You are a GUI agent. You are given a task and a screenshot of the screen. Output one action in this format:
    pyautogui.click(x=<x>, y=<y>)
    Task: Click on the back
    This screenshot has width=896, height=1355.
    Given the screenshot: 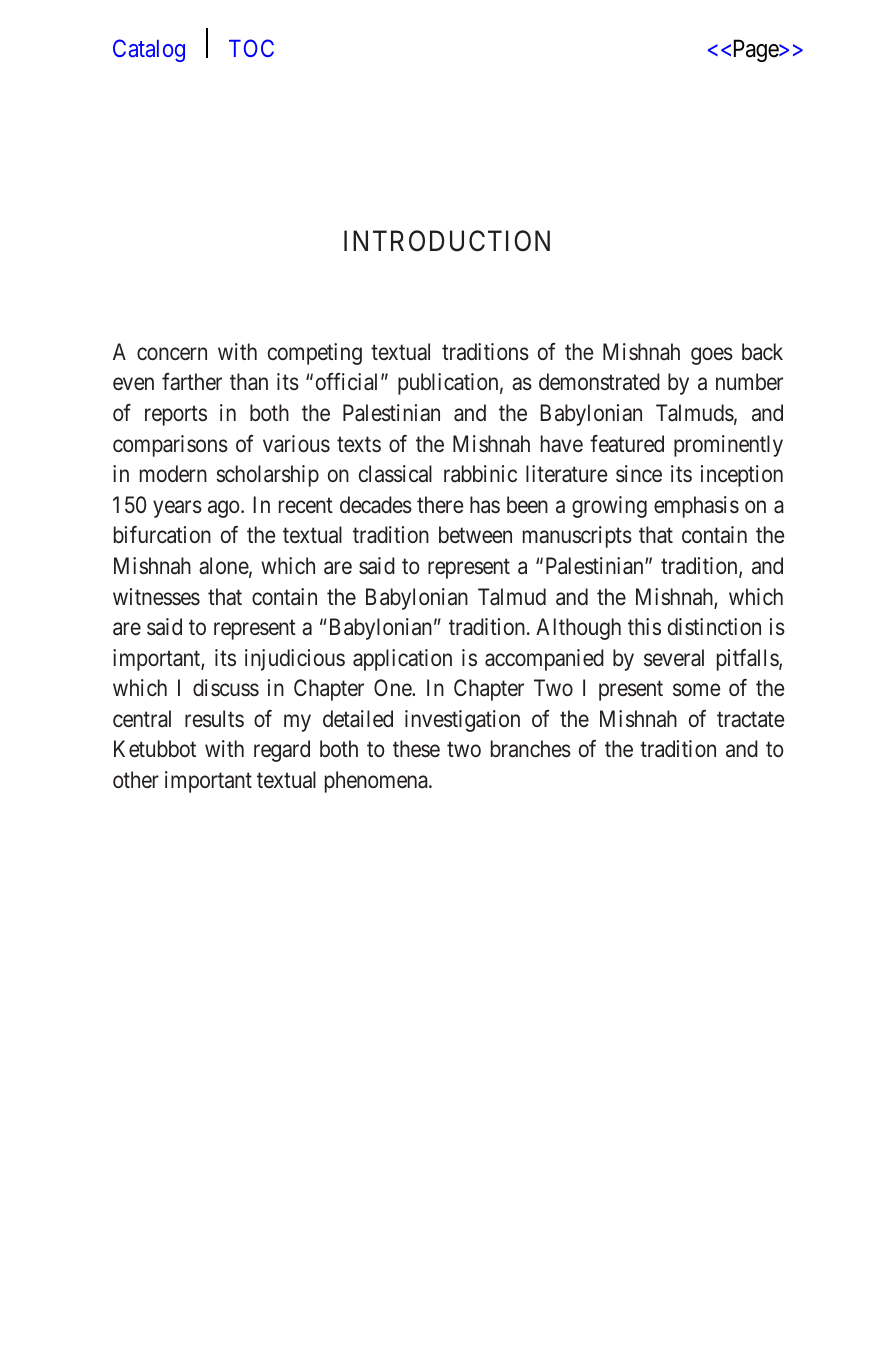 What is the action you would take?
    pyautogui.click(x=762, y=352)
